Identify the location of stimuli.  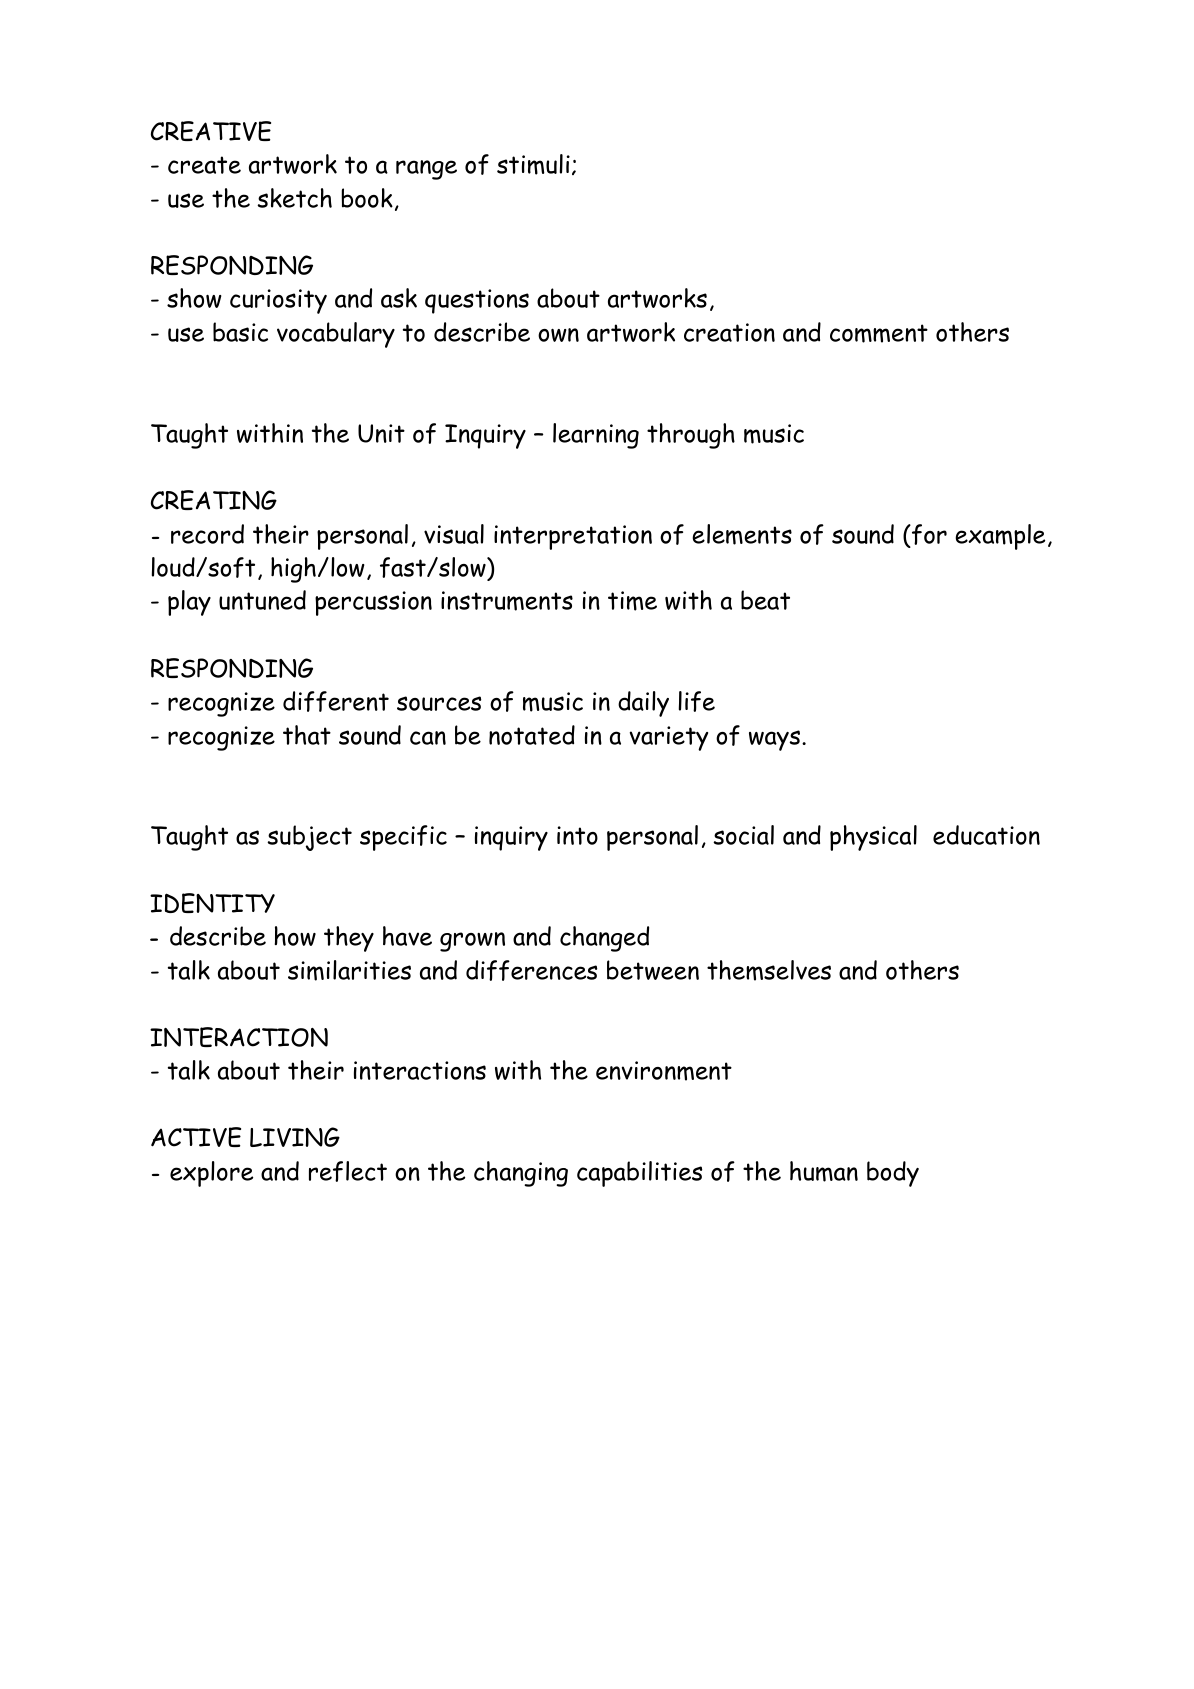
(533, 164).
